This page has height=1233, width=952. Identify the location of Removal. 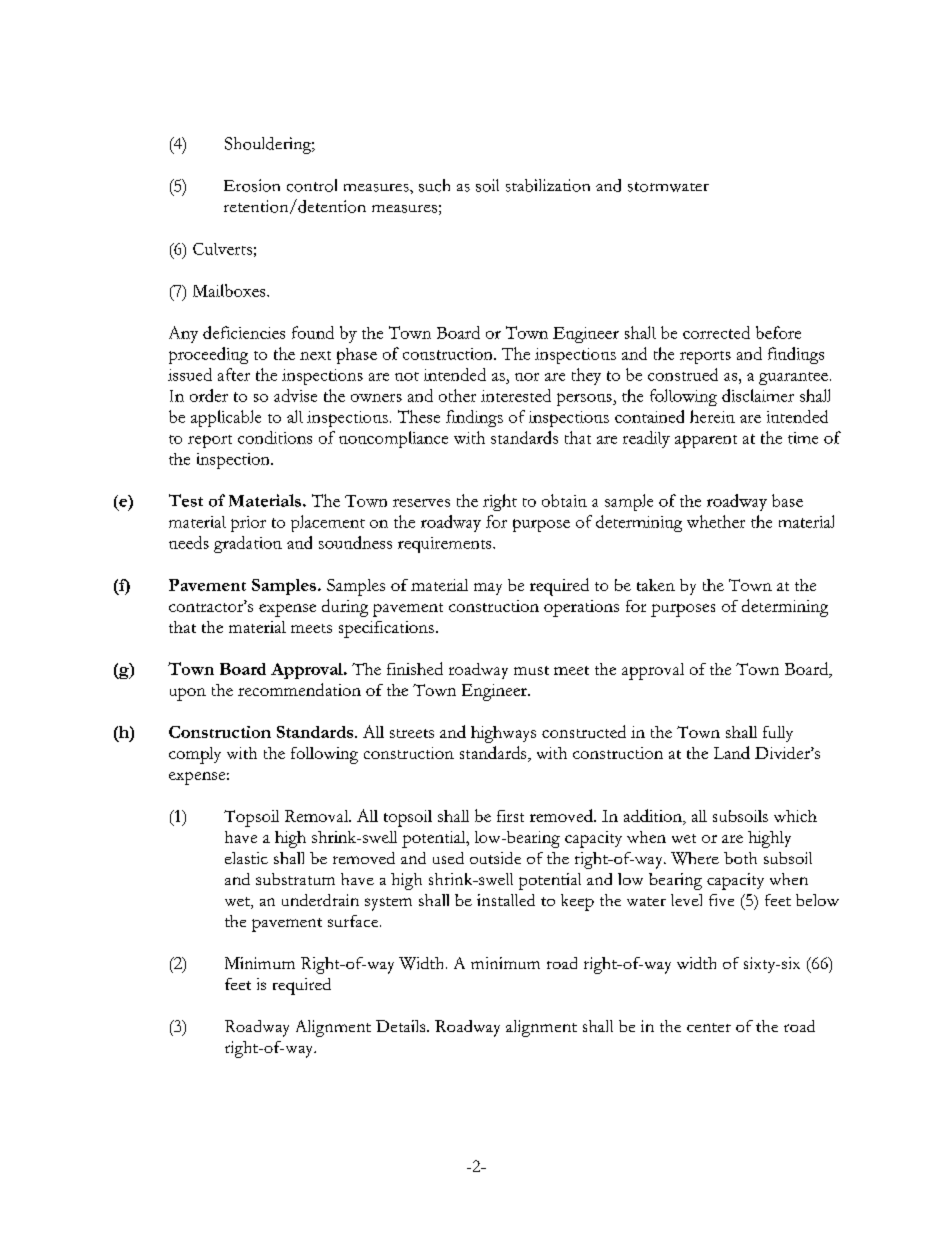
(318, 816).
